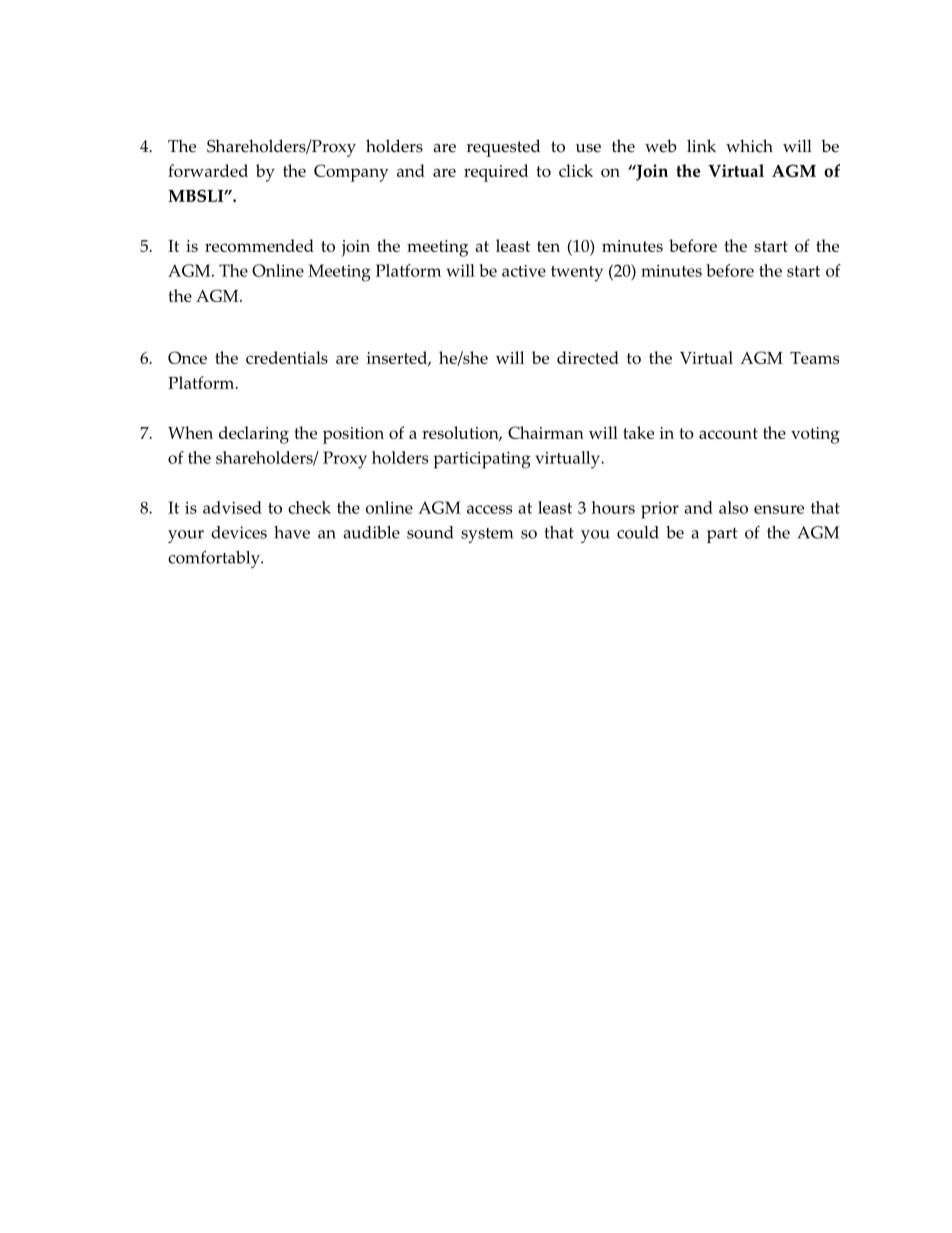 The height and width of the page is (1233, 952). I want to click on Chairman, so click(546, 432).
